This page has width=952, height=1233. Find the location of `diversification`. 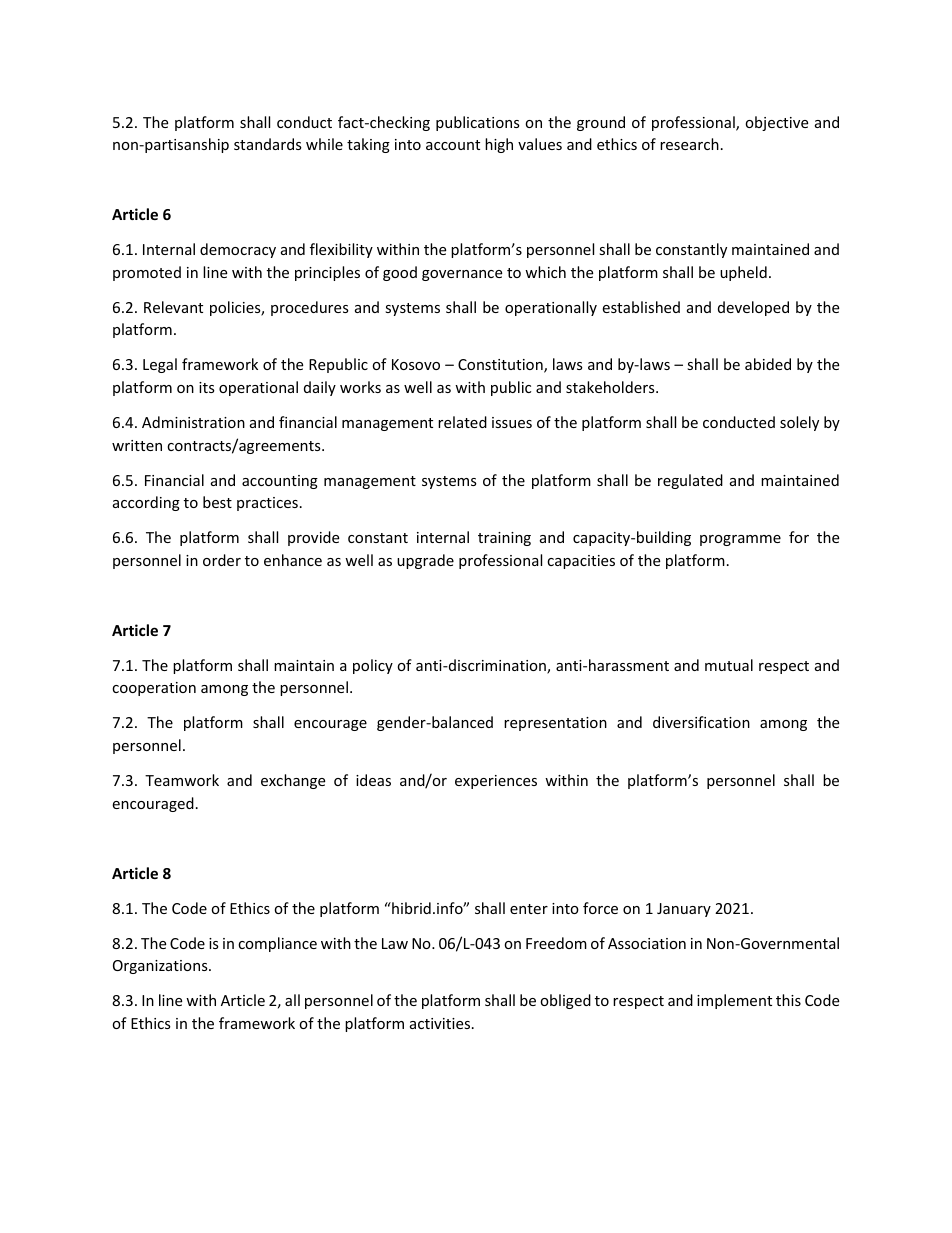

diversification is located at coordinates (701, 722).
